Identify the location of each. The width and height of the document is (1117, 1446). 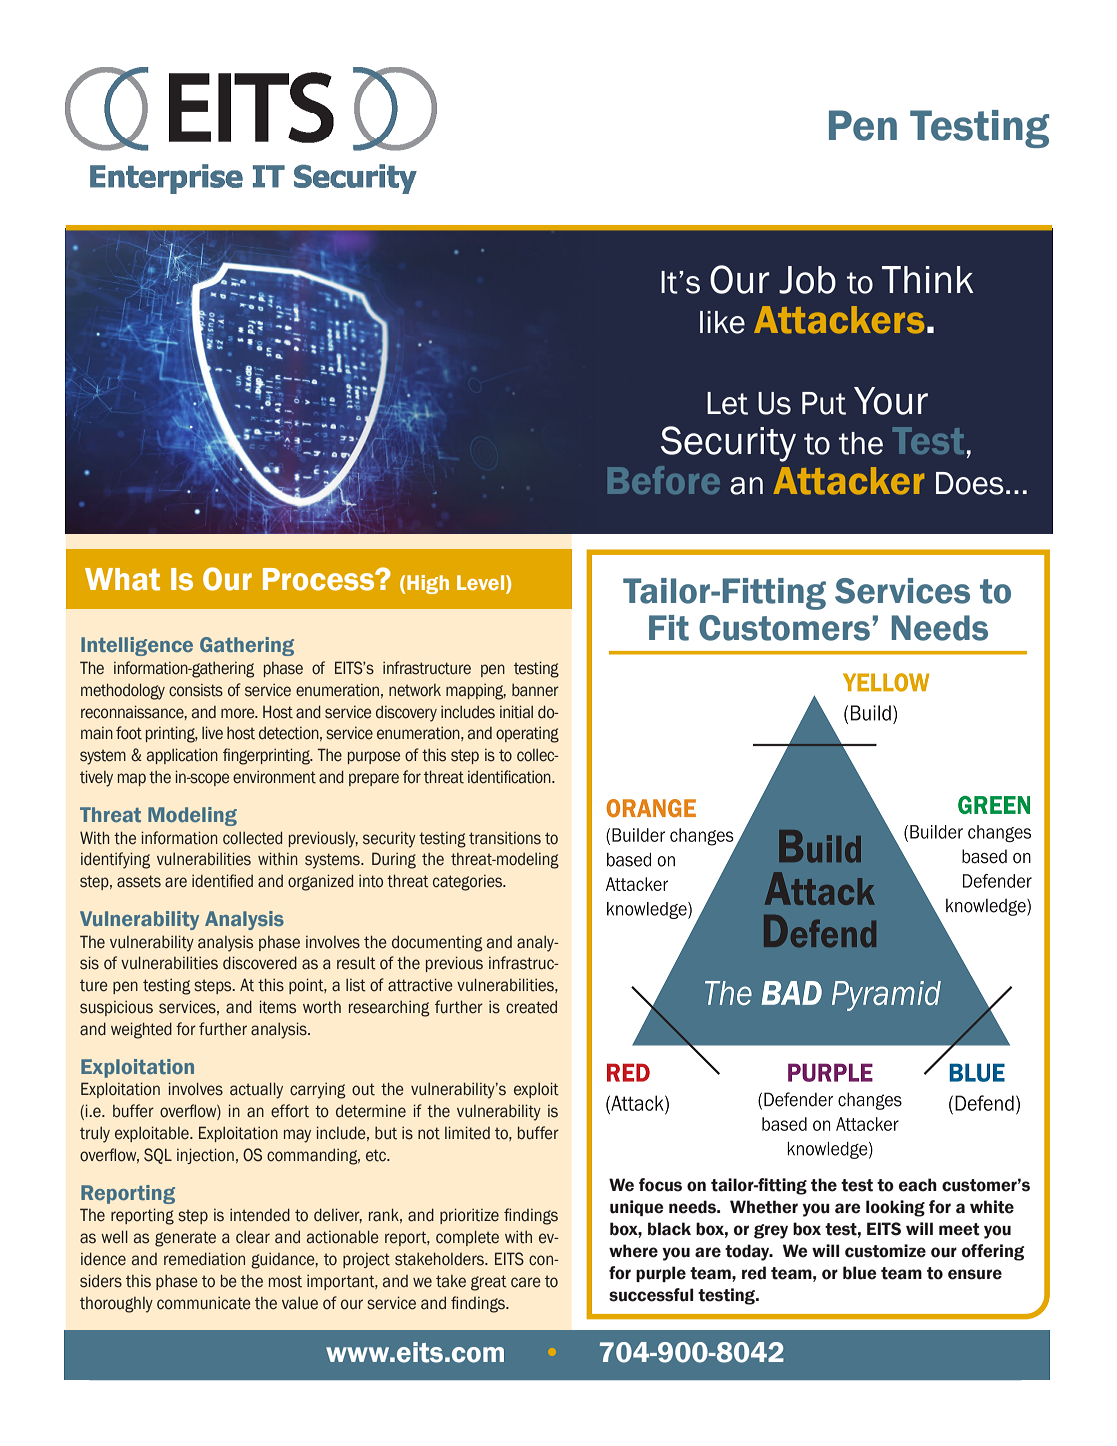
(918, 1185).
